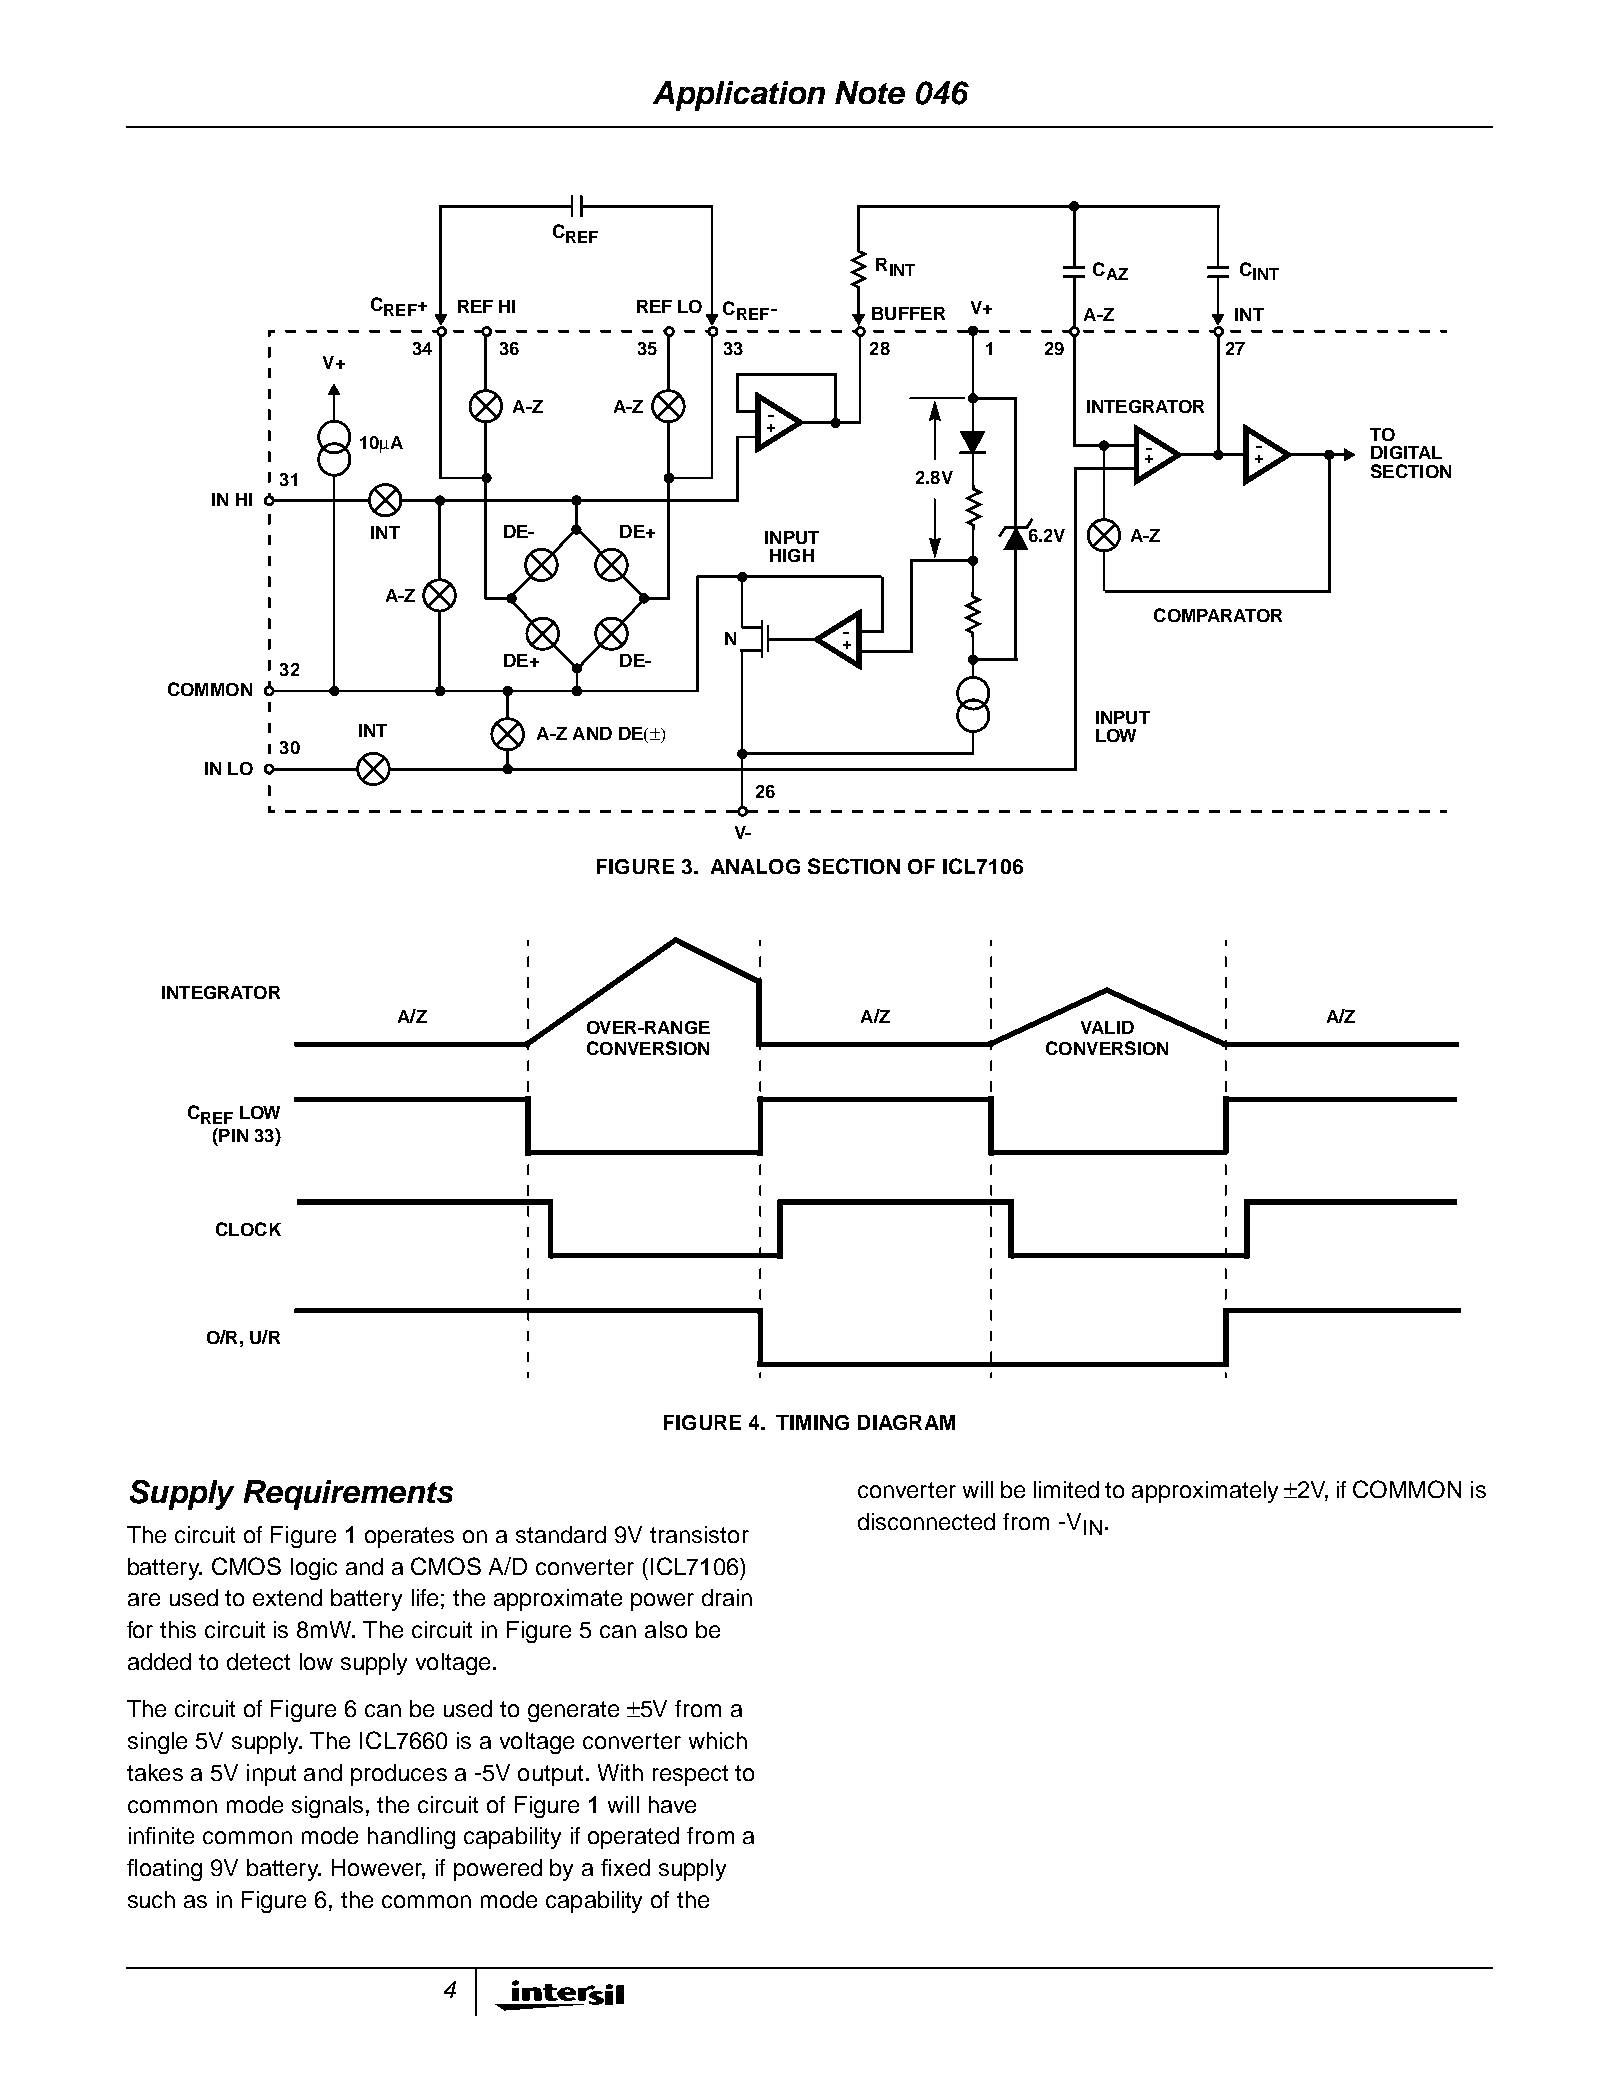  I want to click on which, so click(718, 1740).
